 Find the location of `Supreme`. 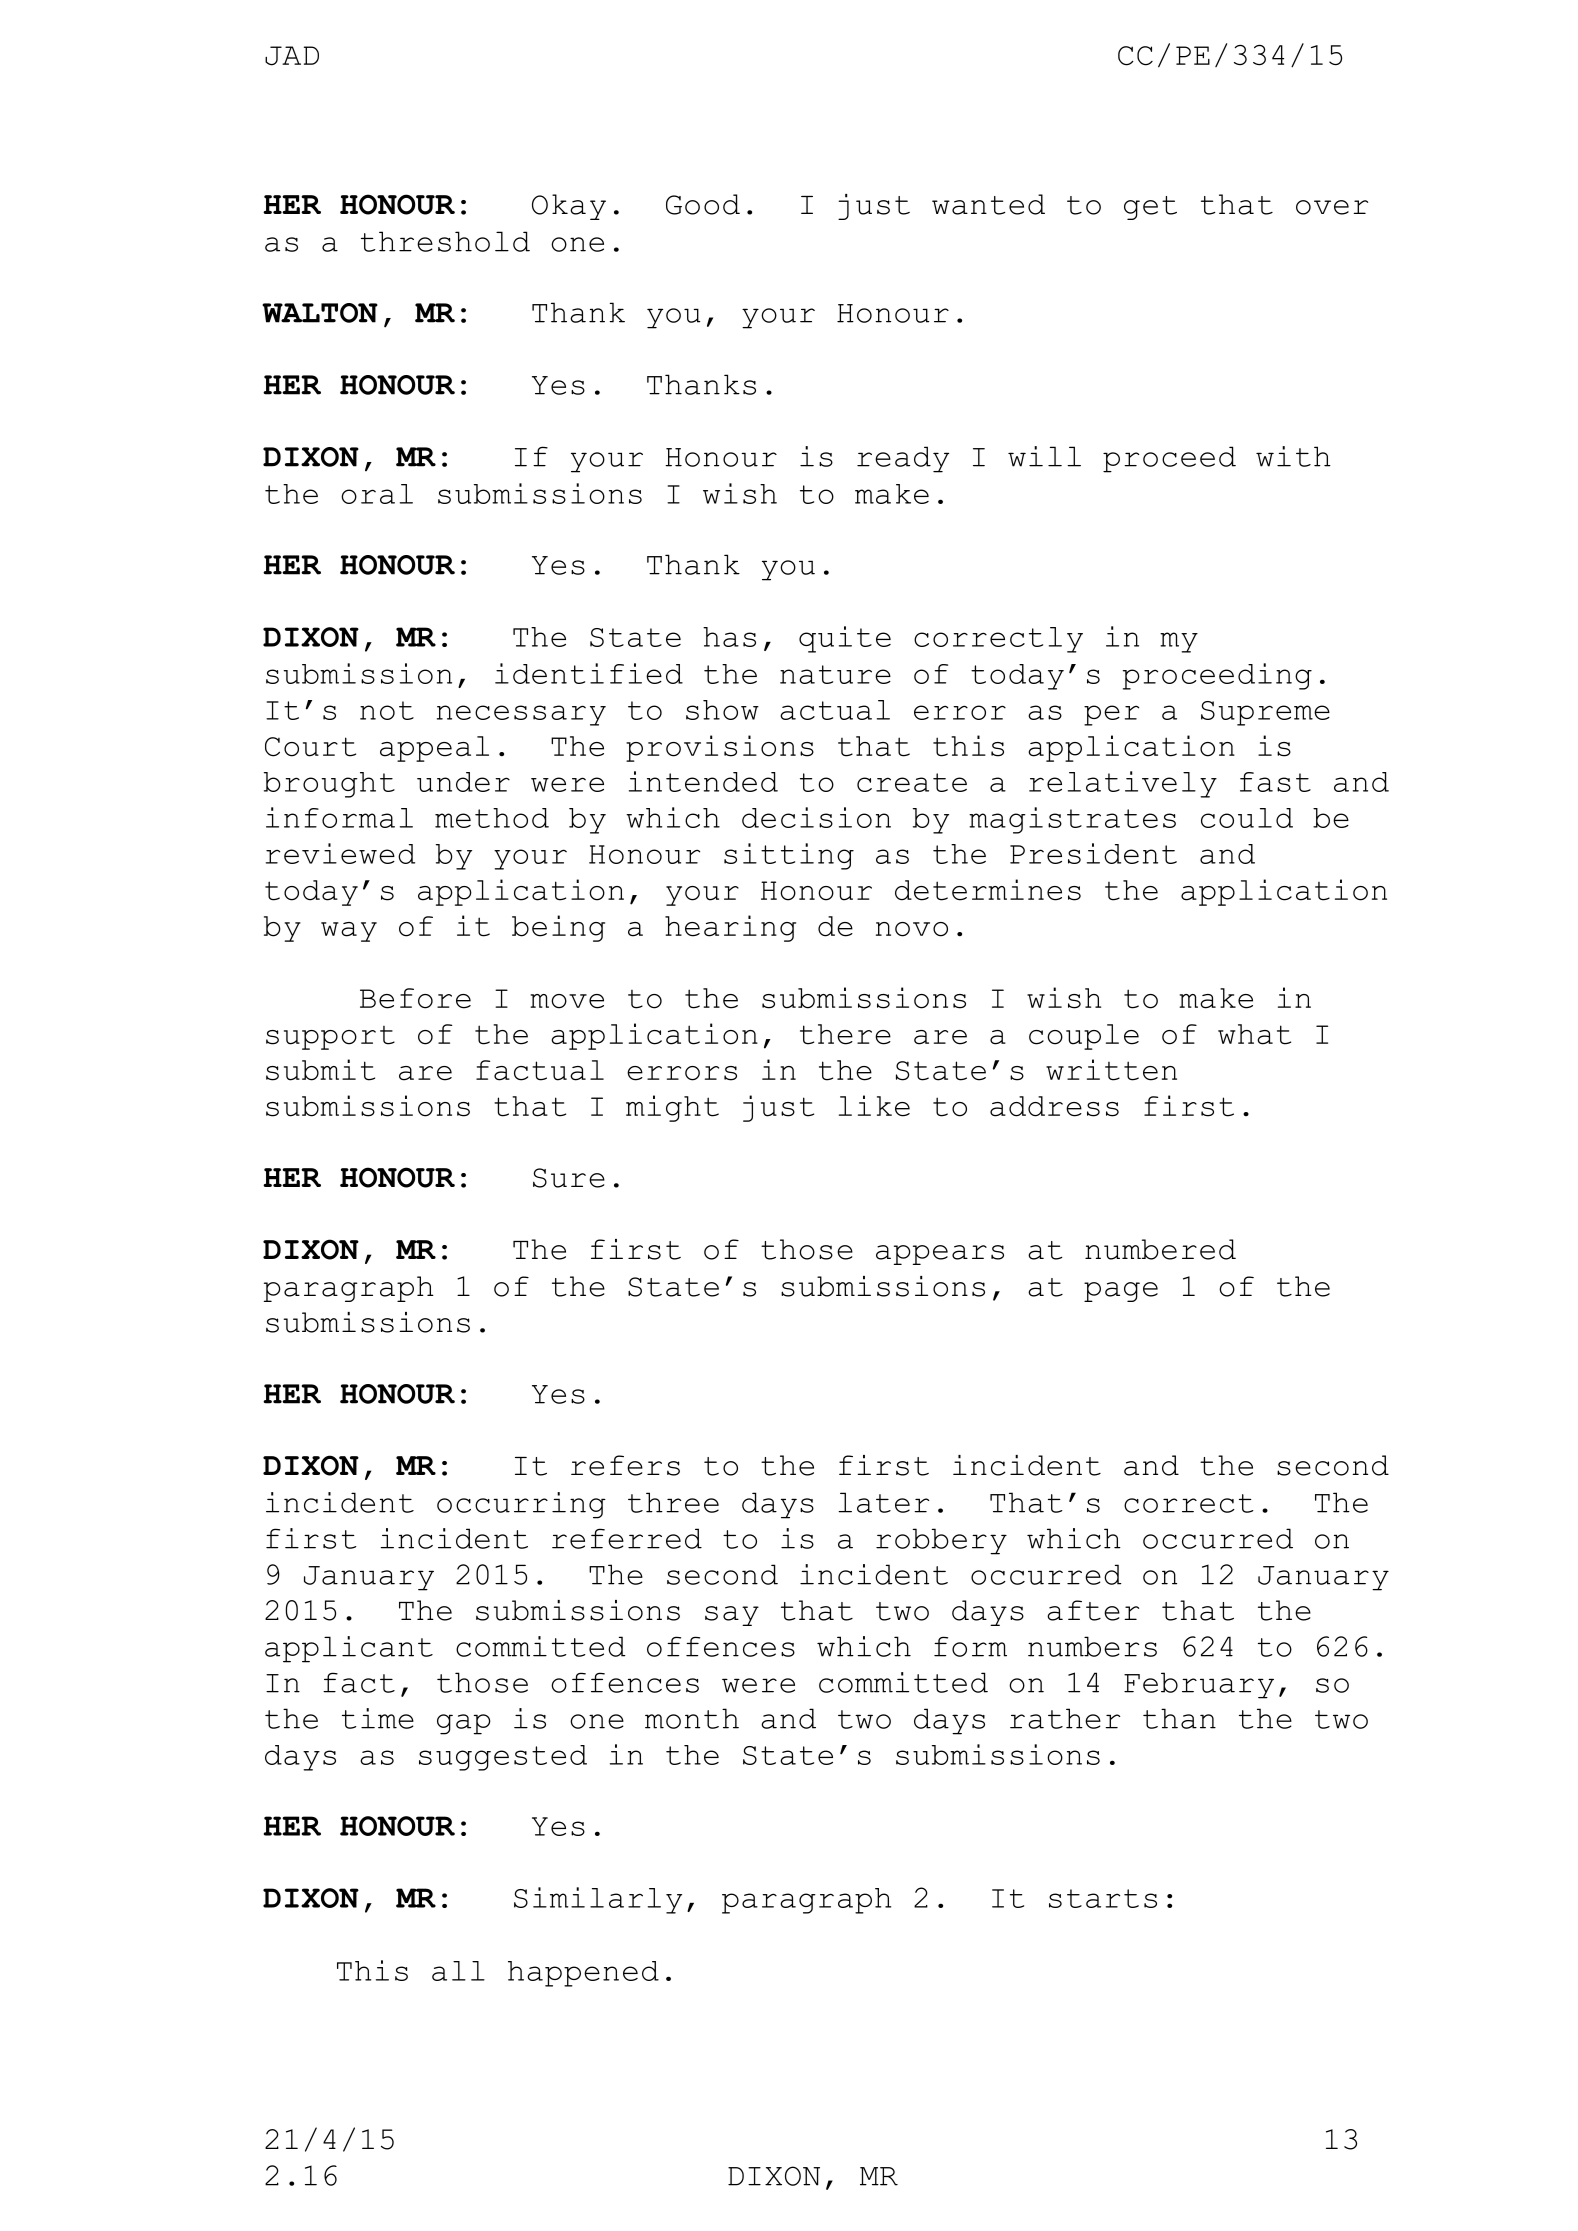

Supreme is located at coordinates (1265, 713).
